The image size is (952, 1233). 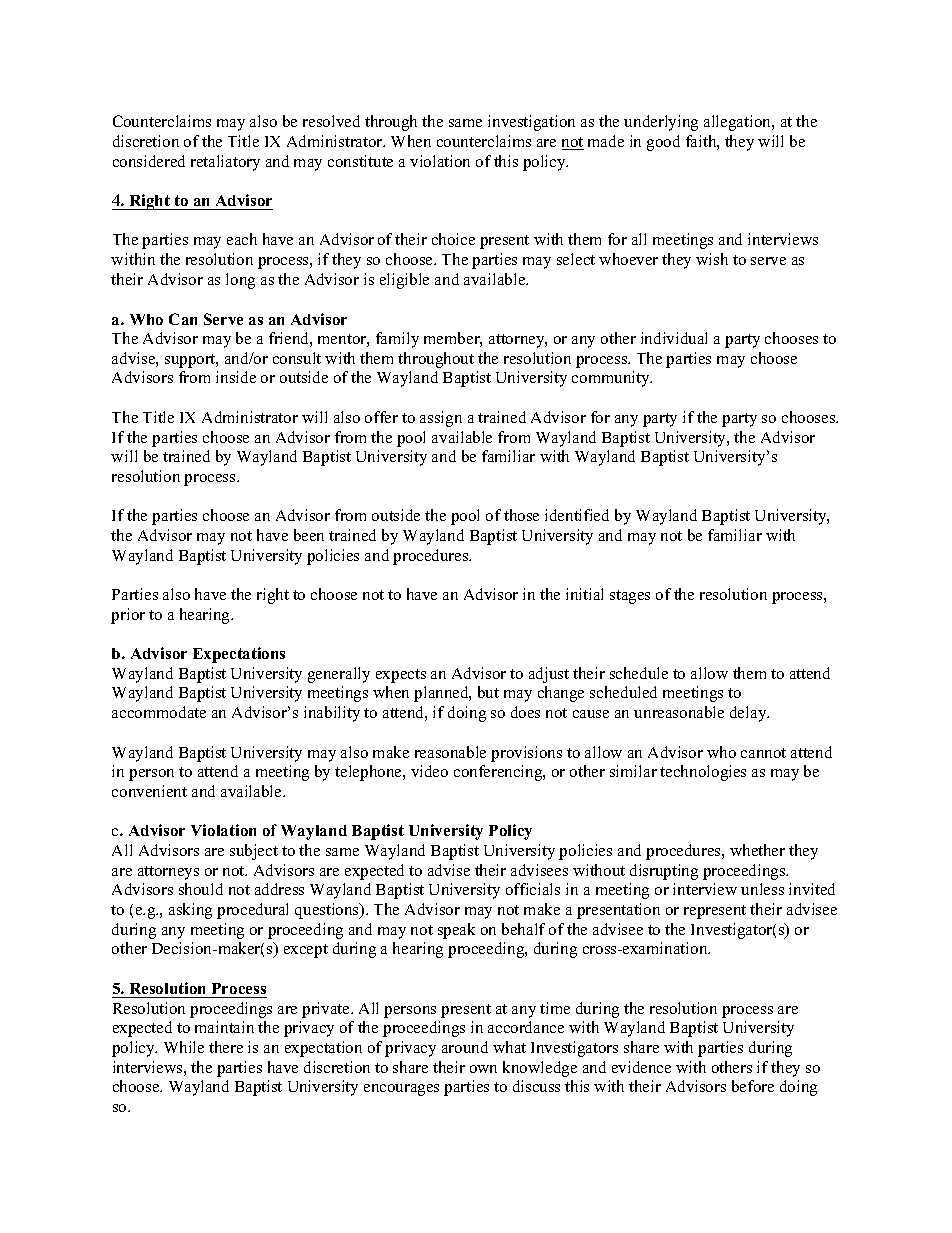 What do you see at coordinates (753, 1086) in the screenshot?
I see `before` at bounding box center [753, 1086].
